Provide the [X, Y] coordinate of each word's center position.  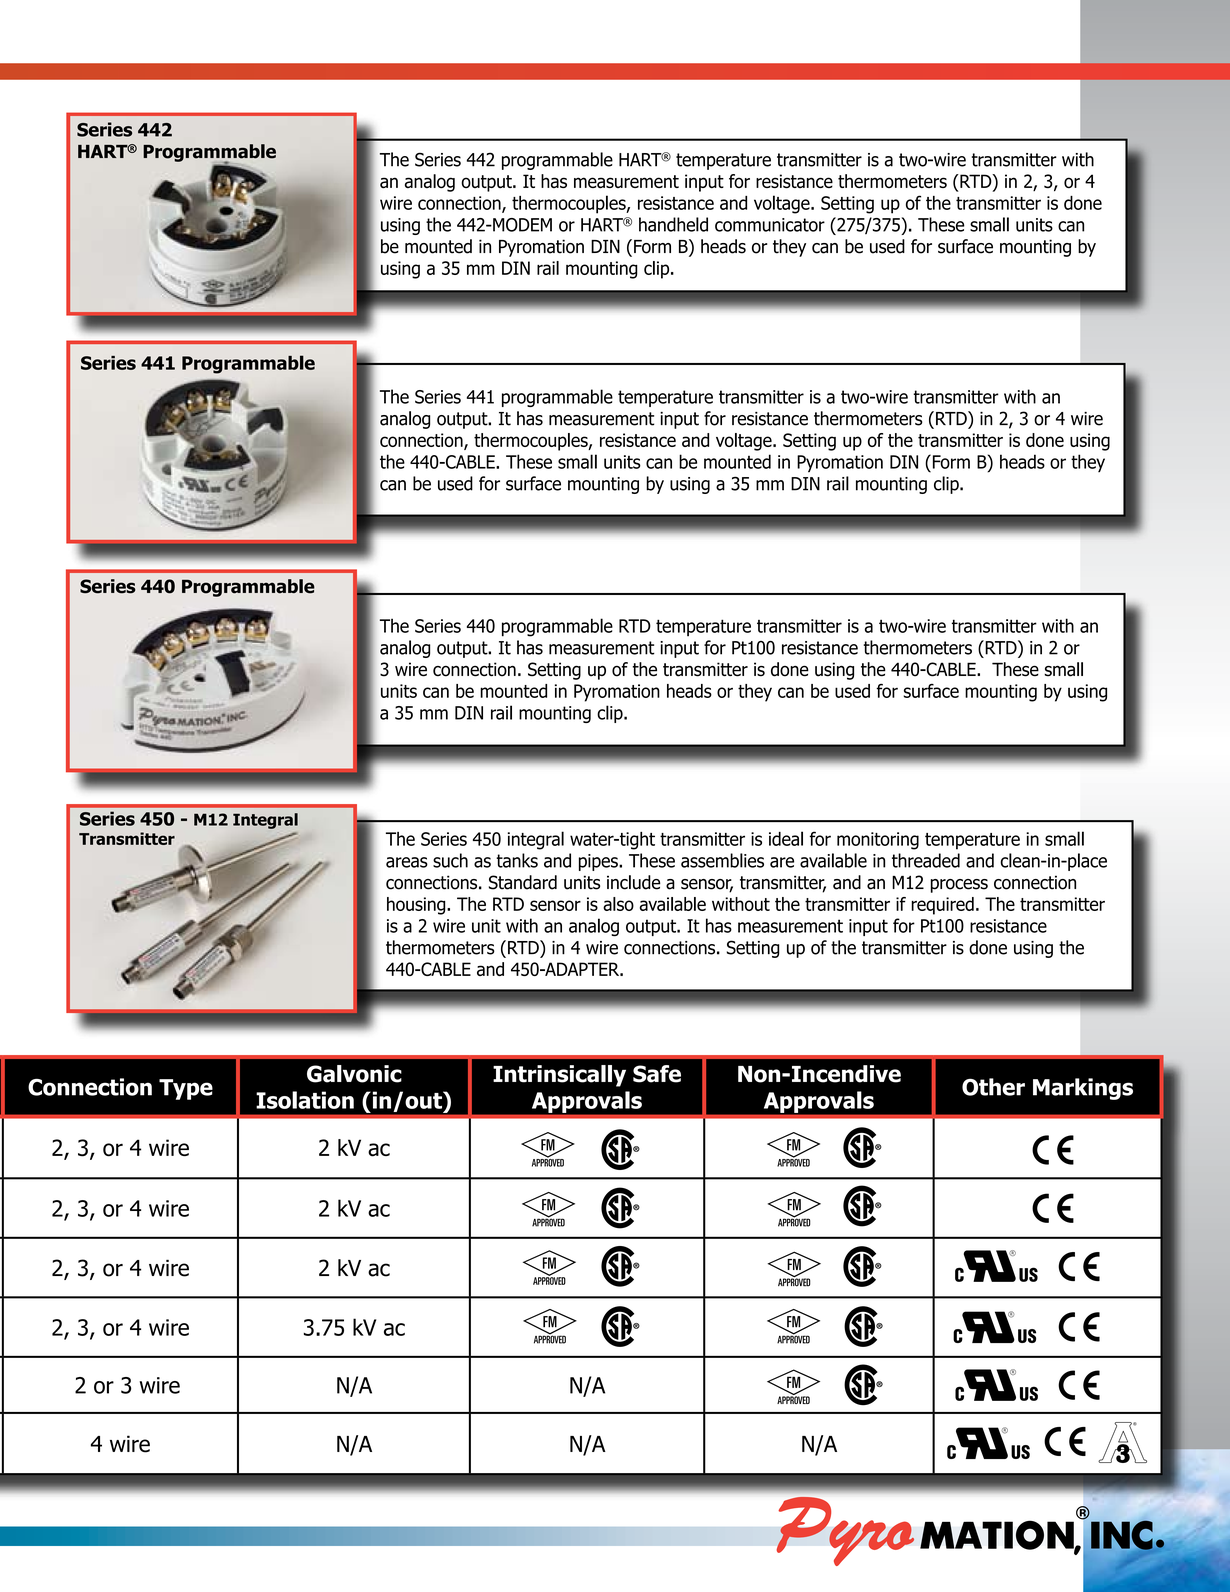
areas [407, 862]
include [634, 882]
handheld [673, 224]
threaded [926, 860]
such [450, 860]
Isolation [305, 1100]
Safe [657, 1074]
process [959, 886]
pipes [599, 862]
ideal [786, 838]
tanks [517, 860]
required [942, 906]
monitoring [878, 841]
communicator [770, 225]
